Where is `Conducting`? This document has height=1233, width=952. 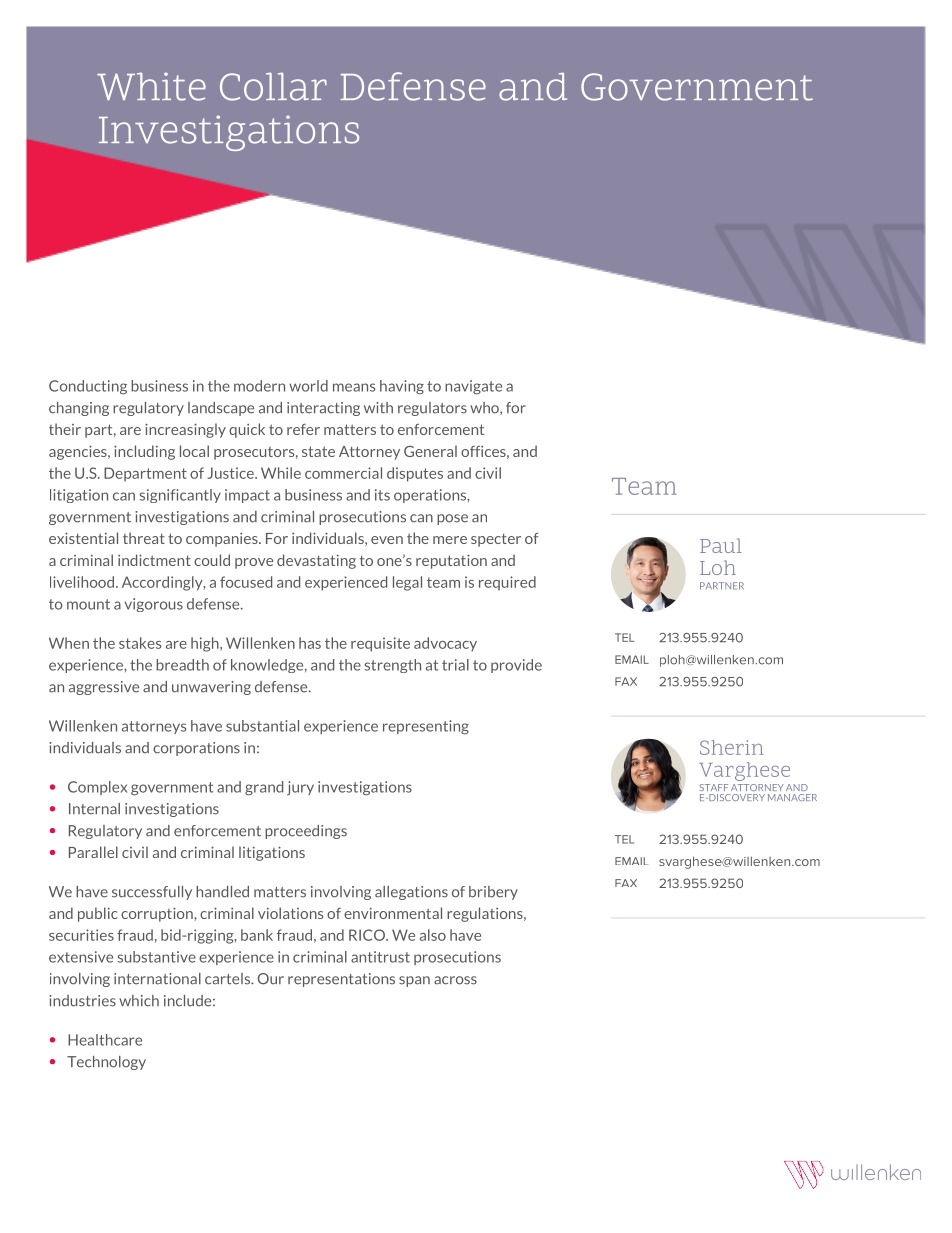
Conducting is located at coordinates (88, 387).
